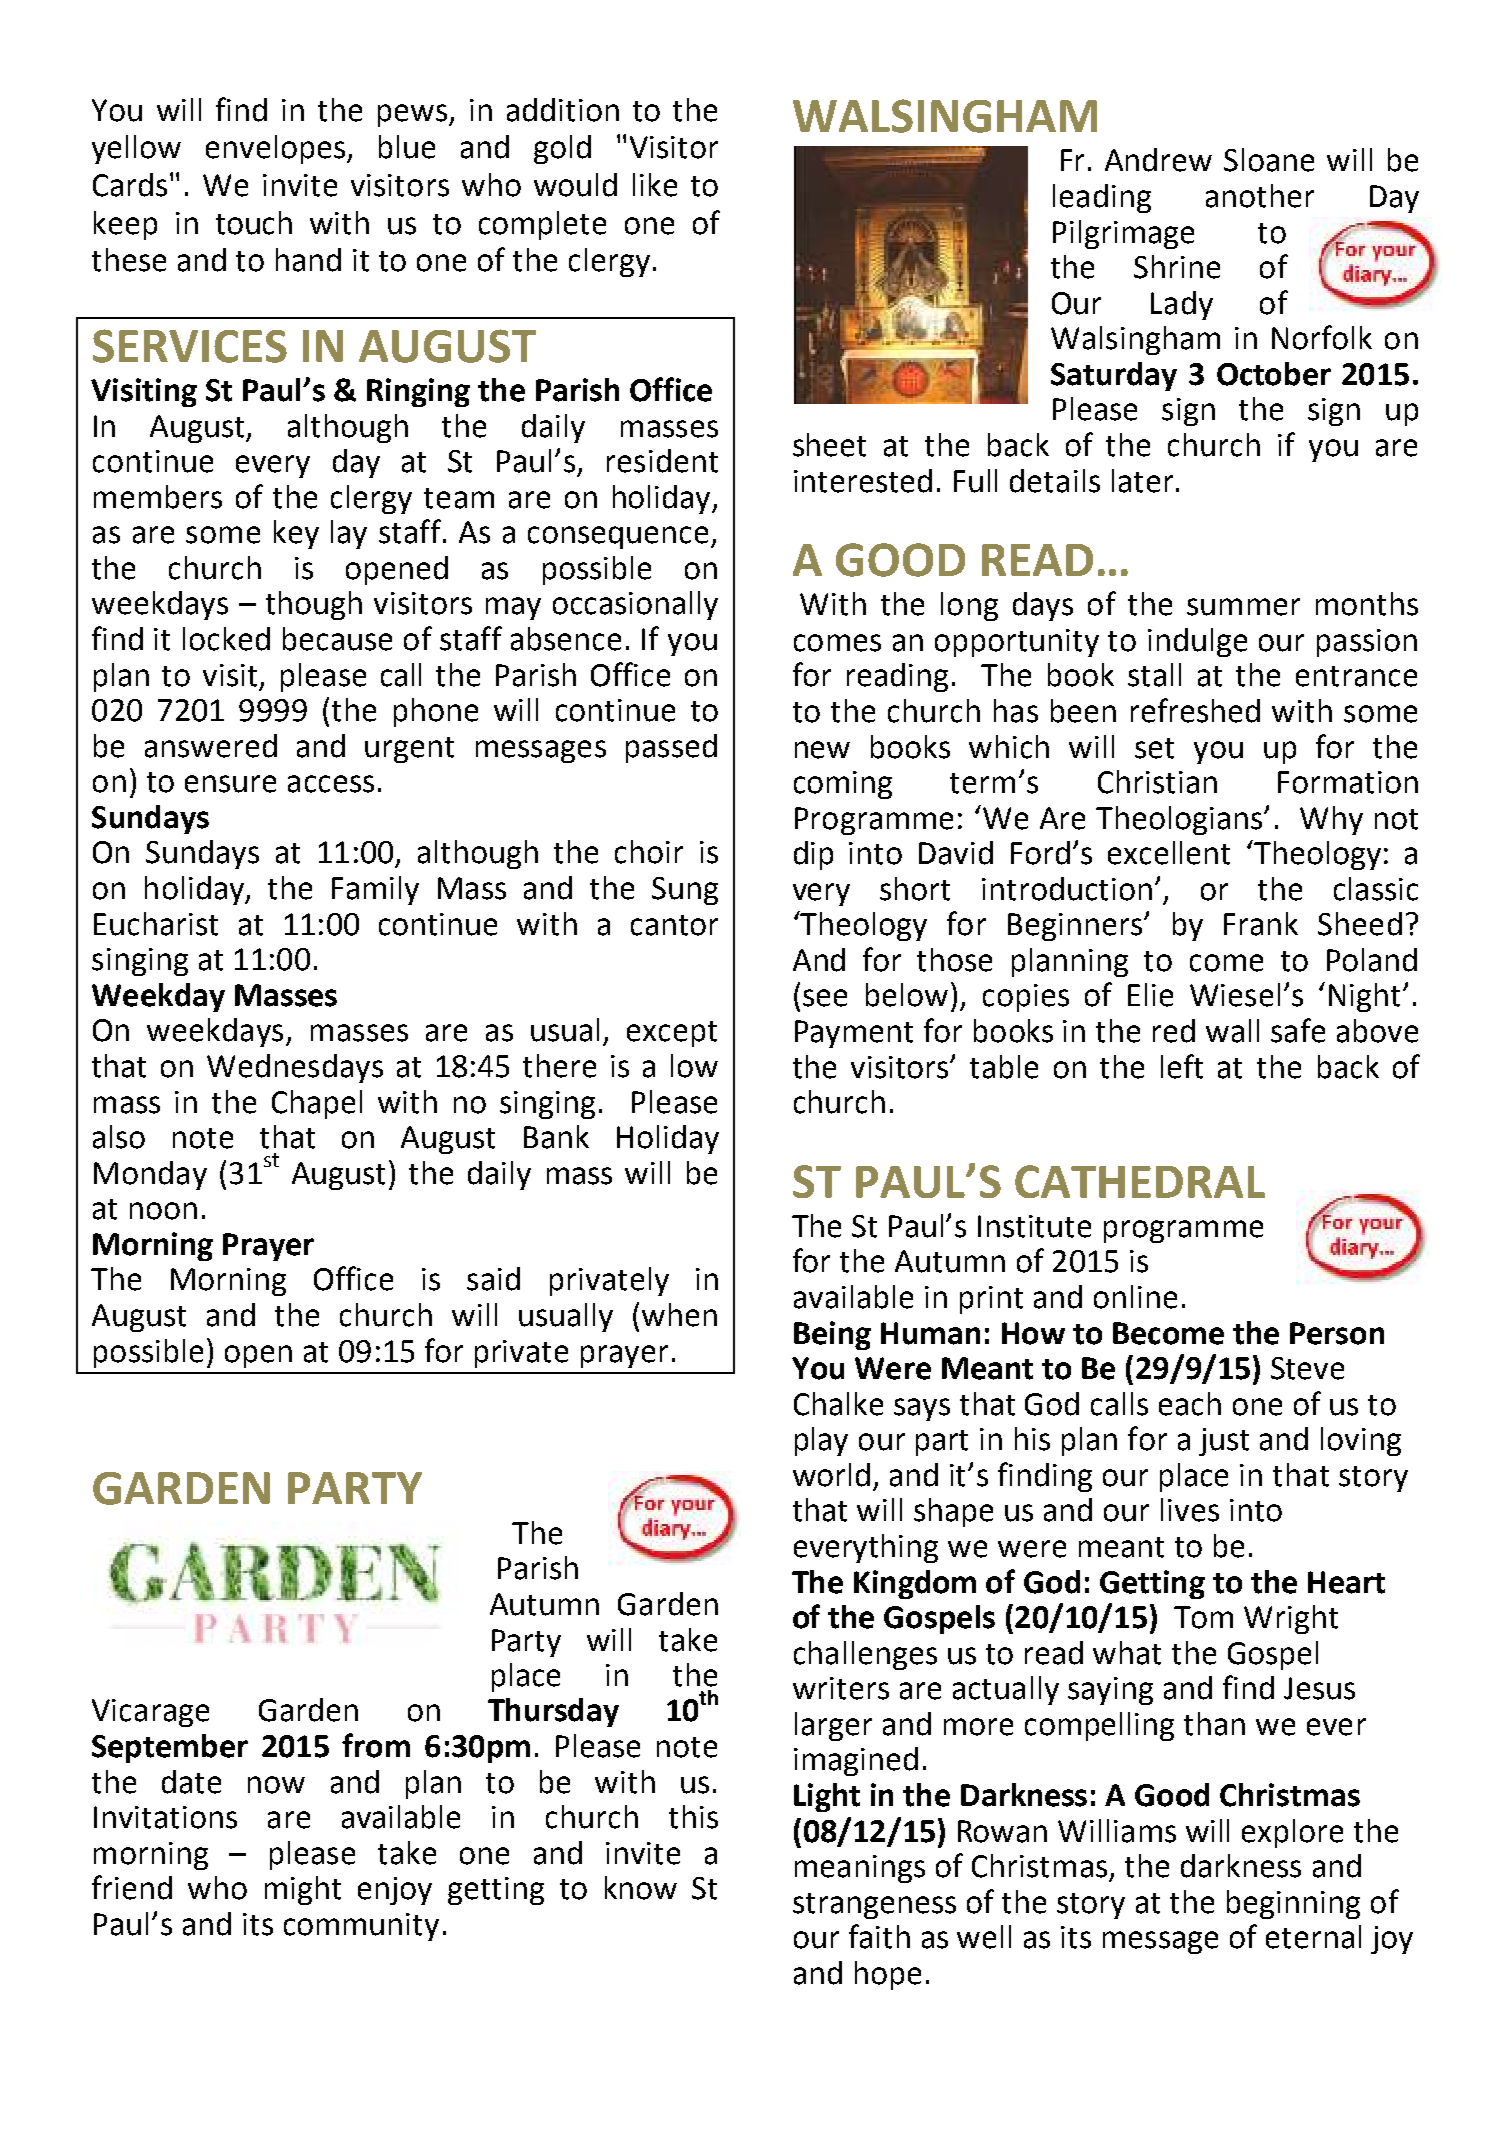 This screenshot has height=2137, width=1511. I want to click on noon, so click(163, 1211).
